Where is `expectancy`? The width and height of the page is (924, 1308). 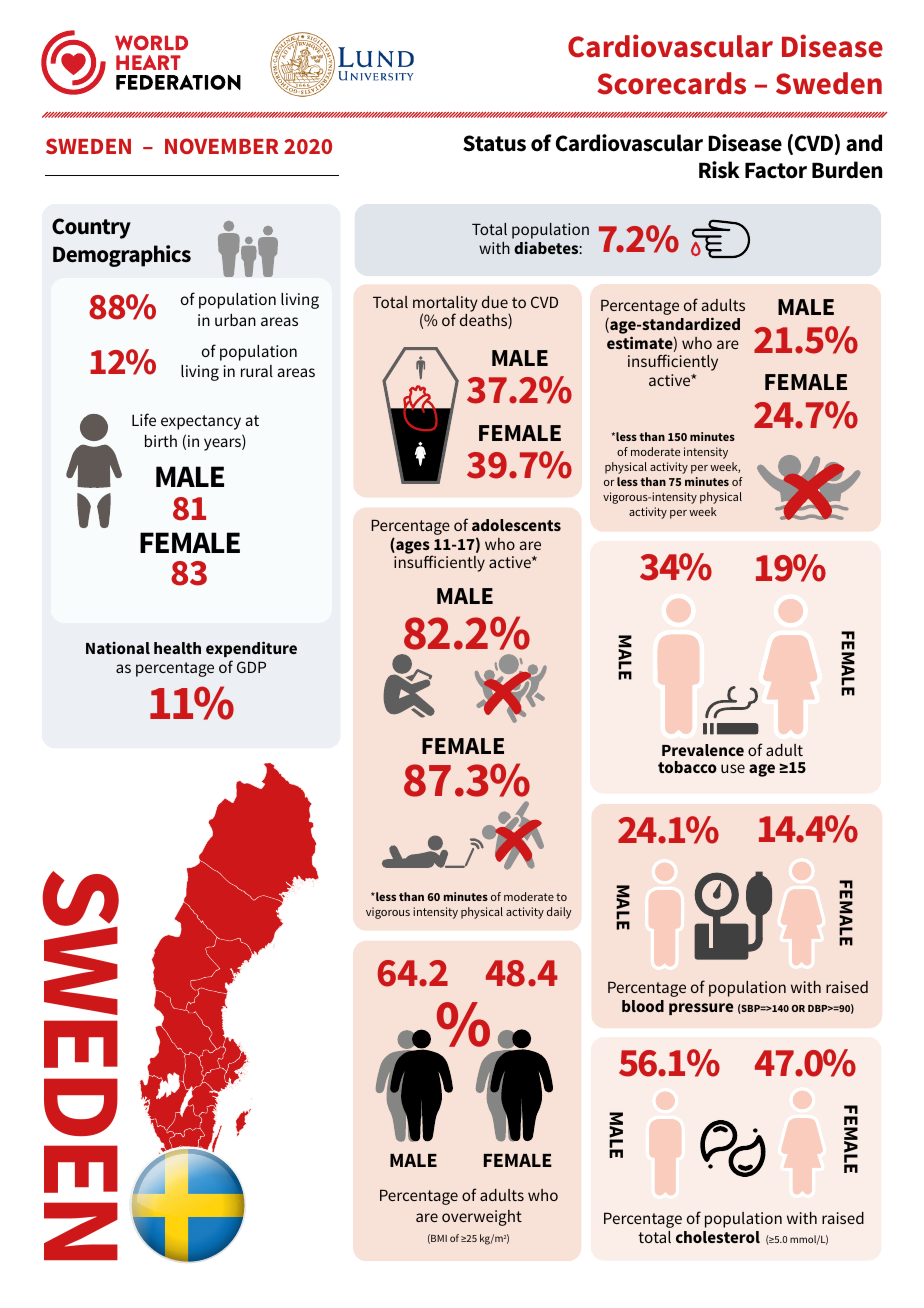
expectancy is located at coordinates (201, 422).
